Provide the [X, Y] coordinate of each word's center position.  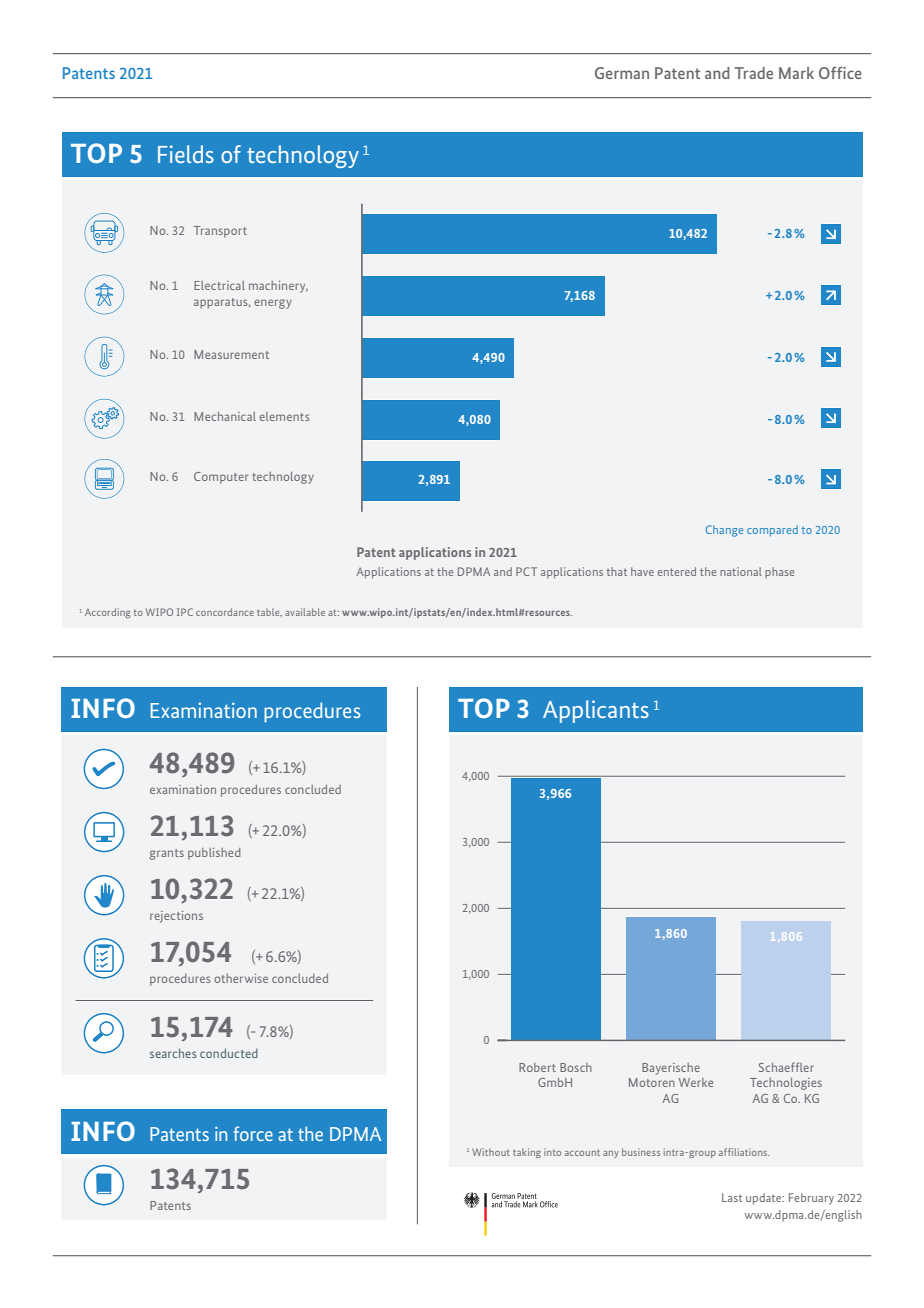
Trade [754, 73]
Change [724, 531]
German [622, 73]
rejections [176, 917]
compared [772, 530]
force [253, 1133]
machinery [278, 287]
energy [273, 304]
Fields [186, 154]
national [741, 571]
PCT [526, 571]
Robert [537, 1067]
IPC [185, 612]
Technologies [786, 1084]
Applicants [596, 711]
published [214, 854]
